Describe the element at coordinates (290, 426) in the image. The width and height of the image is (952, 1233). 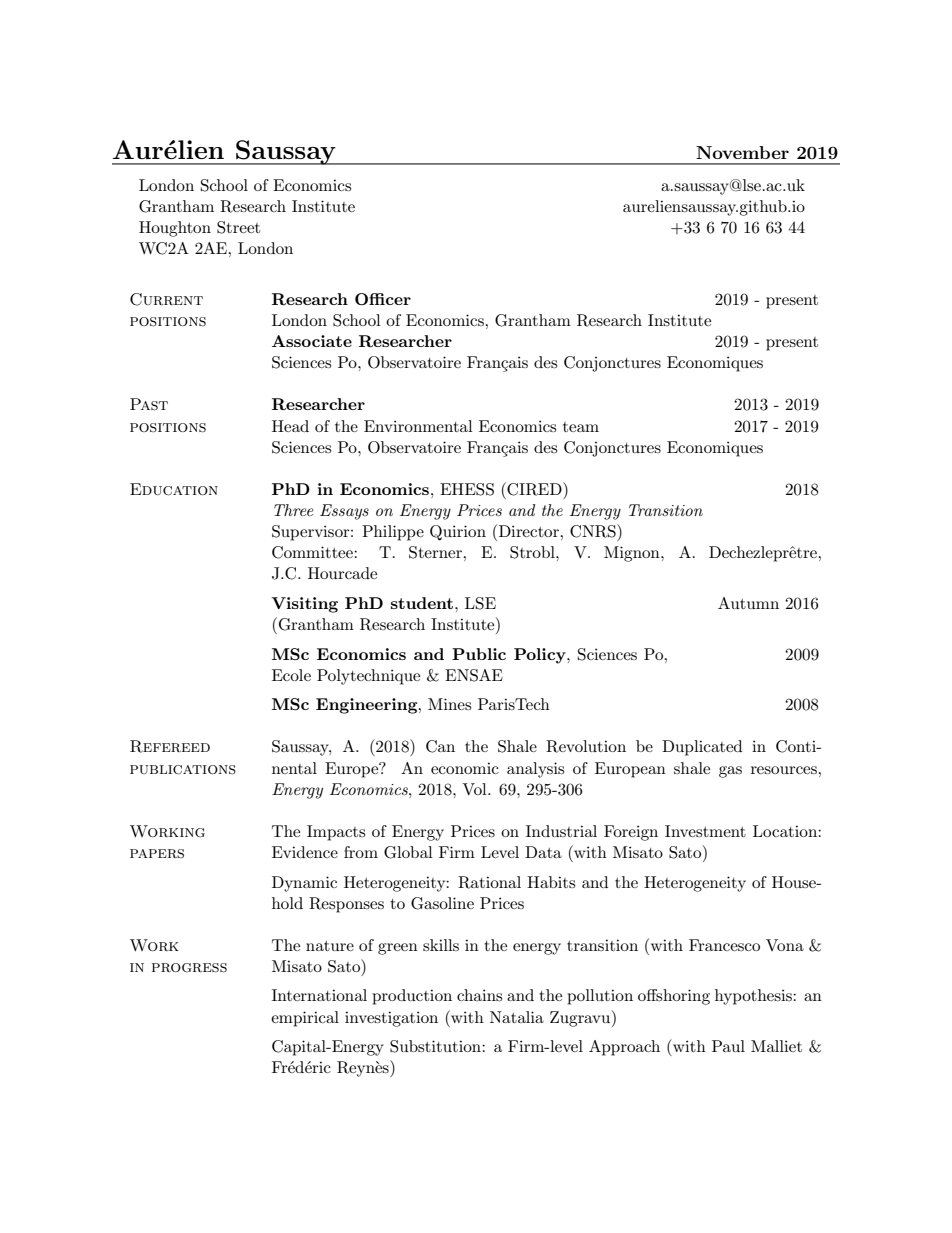
I see `Head` at that location.
